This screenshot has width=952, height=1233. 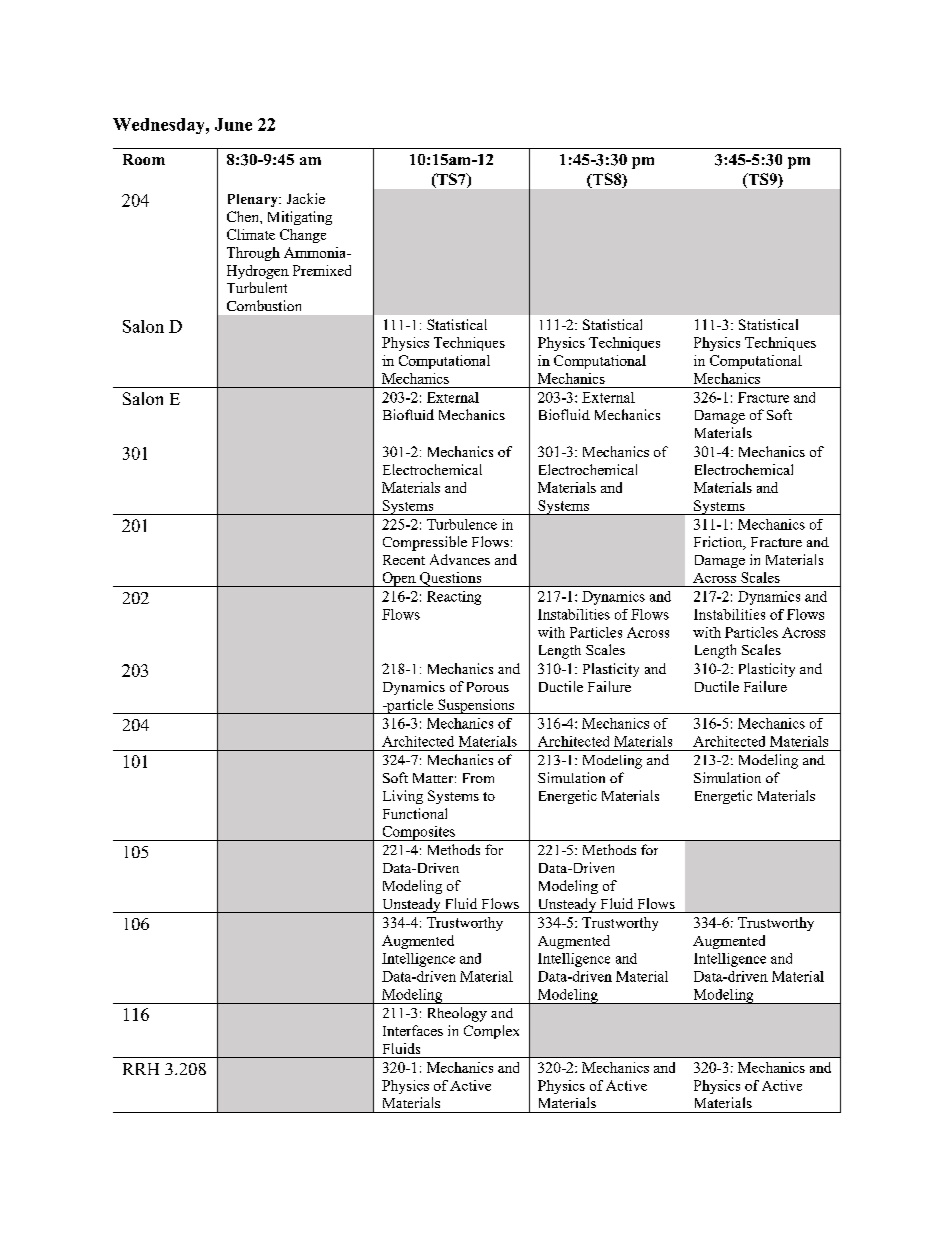 I want to click on Turbulence, so click(x=462, y=524).
